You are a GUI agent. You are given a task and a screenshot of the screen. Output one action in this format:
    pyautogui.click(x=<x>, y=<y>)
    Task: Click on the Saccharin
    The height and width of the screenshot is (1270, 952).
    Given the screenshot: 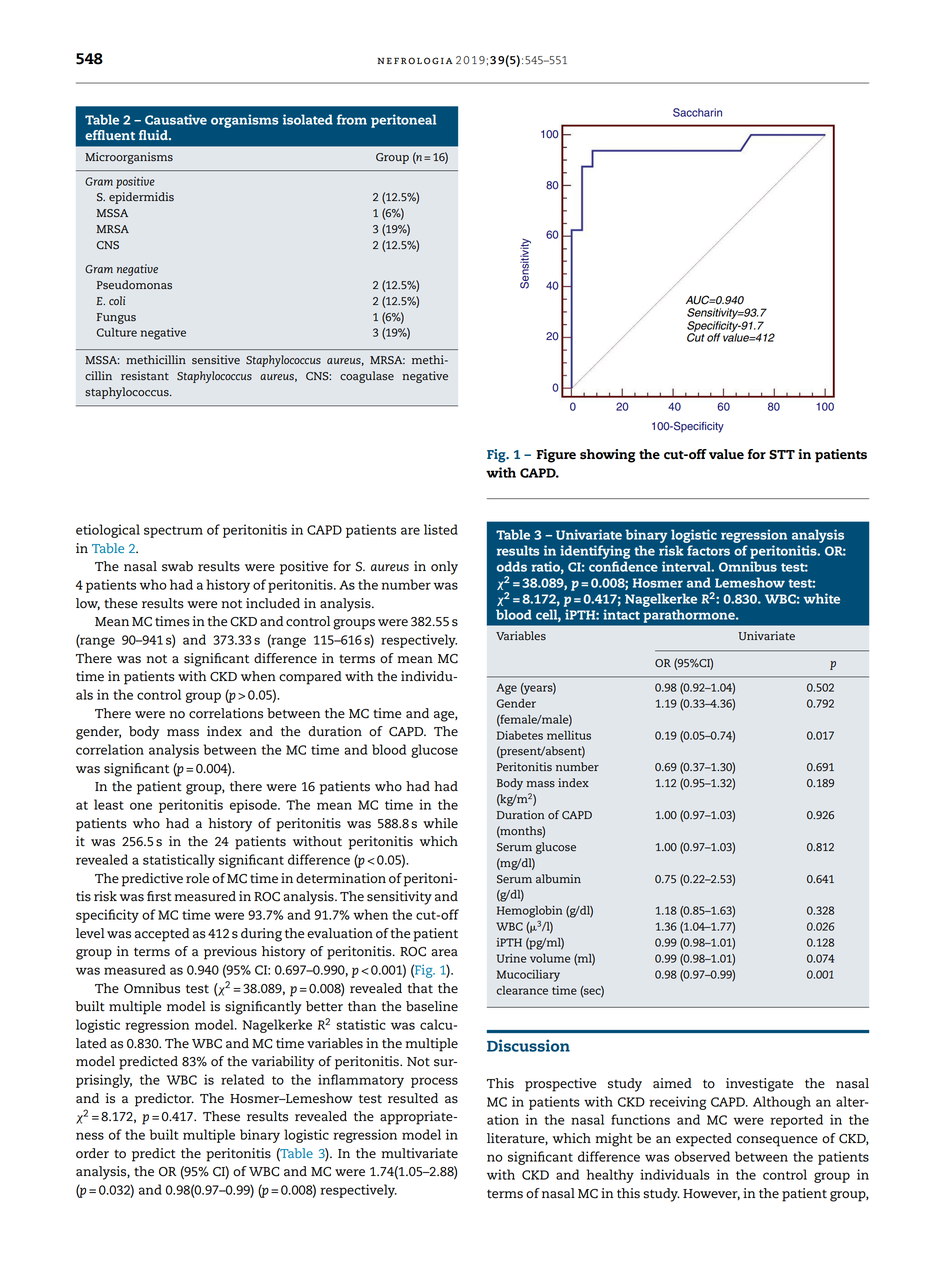 What is the action you would take?
    pyautogui.click(x=697, y=112)
